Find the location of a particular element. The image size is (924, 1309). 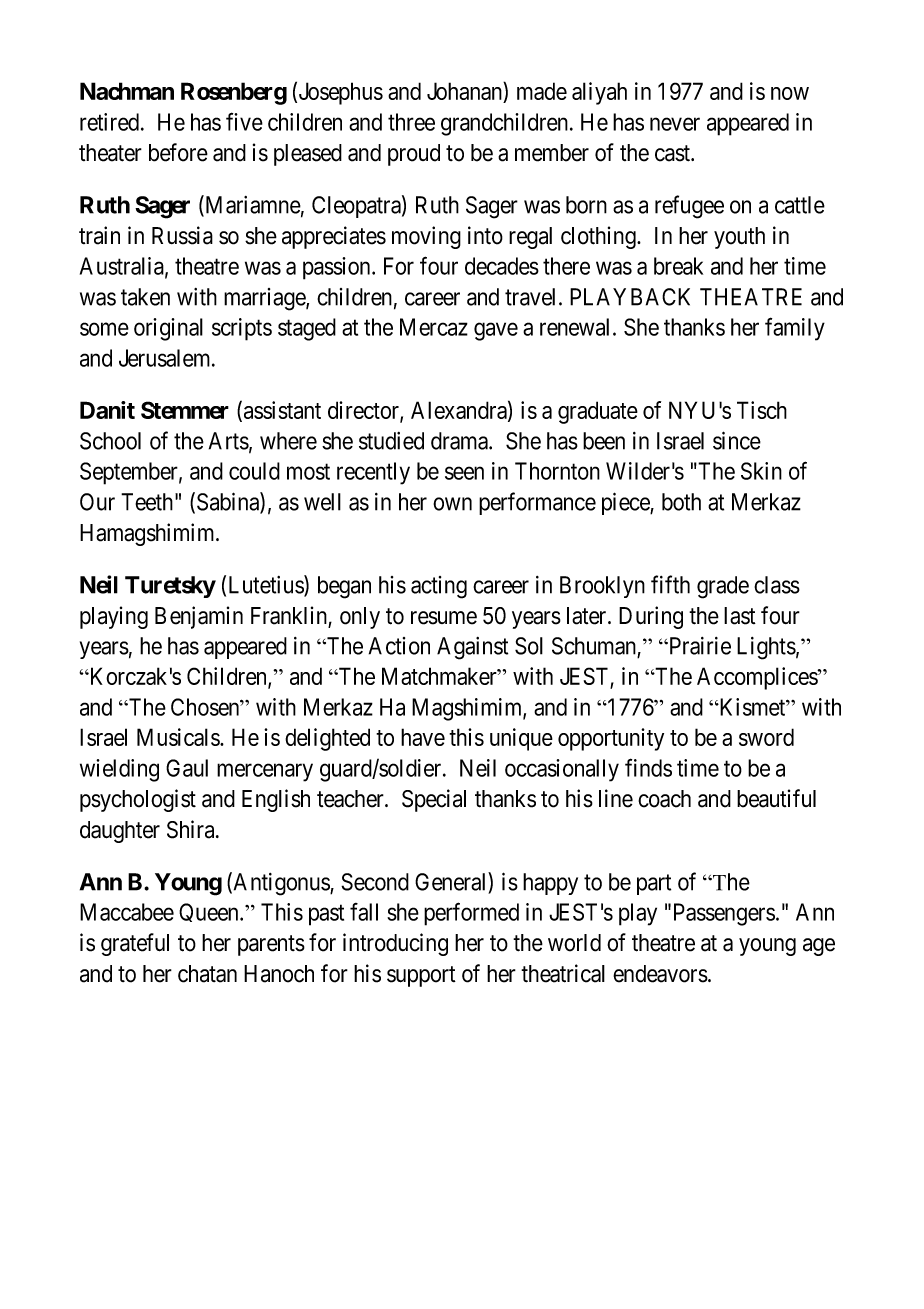

Turetsky is located at coordinates (170, 587).
